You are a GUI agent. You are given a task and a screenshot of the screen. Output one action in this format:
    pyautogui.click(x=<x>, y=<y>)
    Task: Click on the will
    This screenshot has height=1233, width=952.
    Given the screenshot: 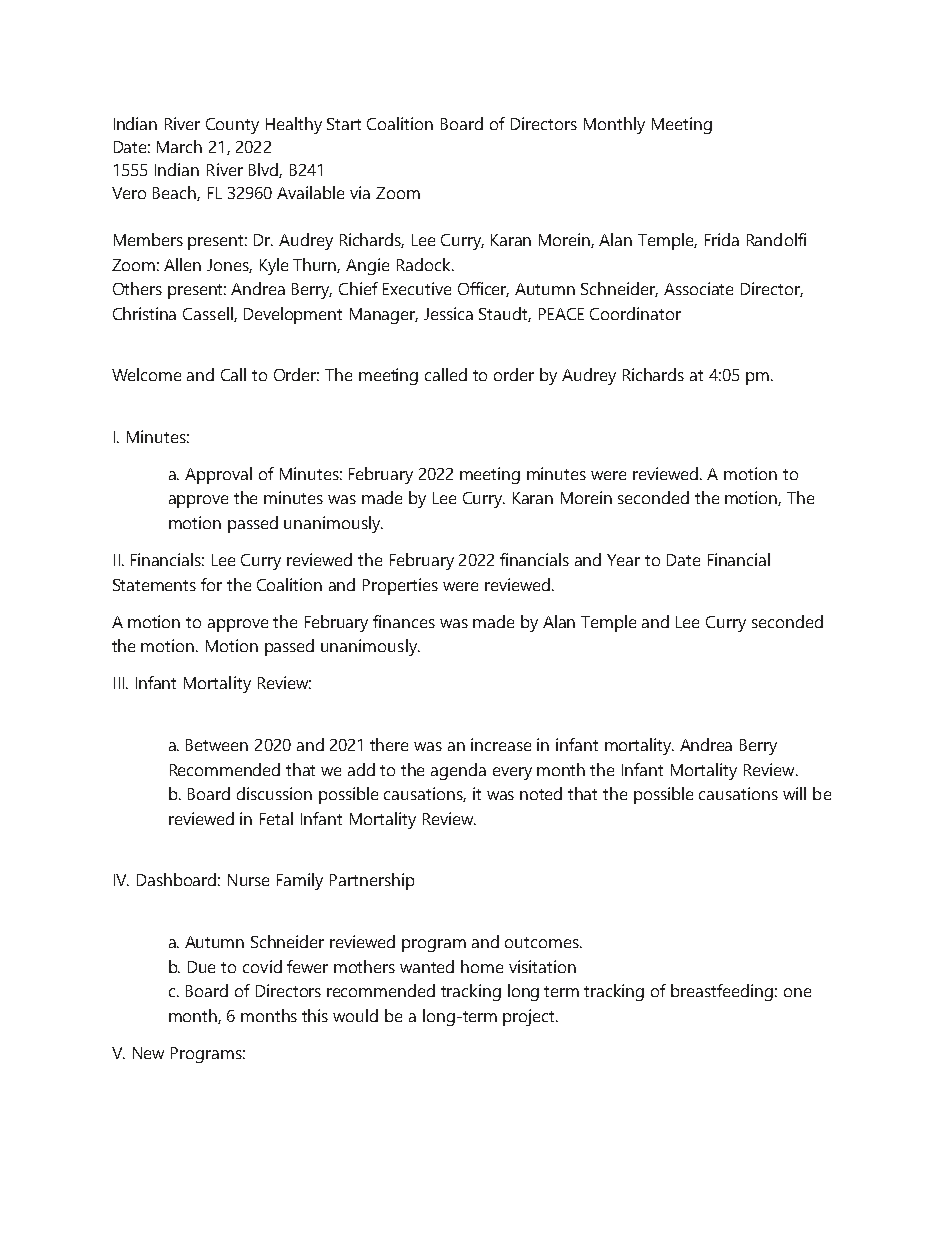 What is the action you would take?
    pyautogui.click(x=794, y=793)
